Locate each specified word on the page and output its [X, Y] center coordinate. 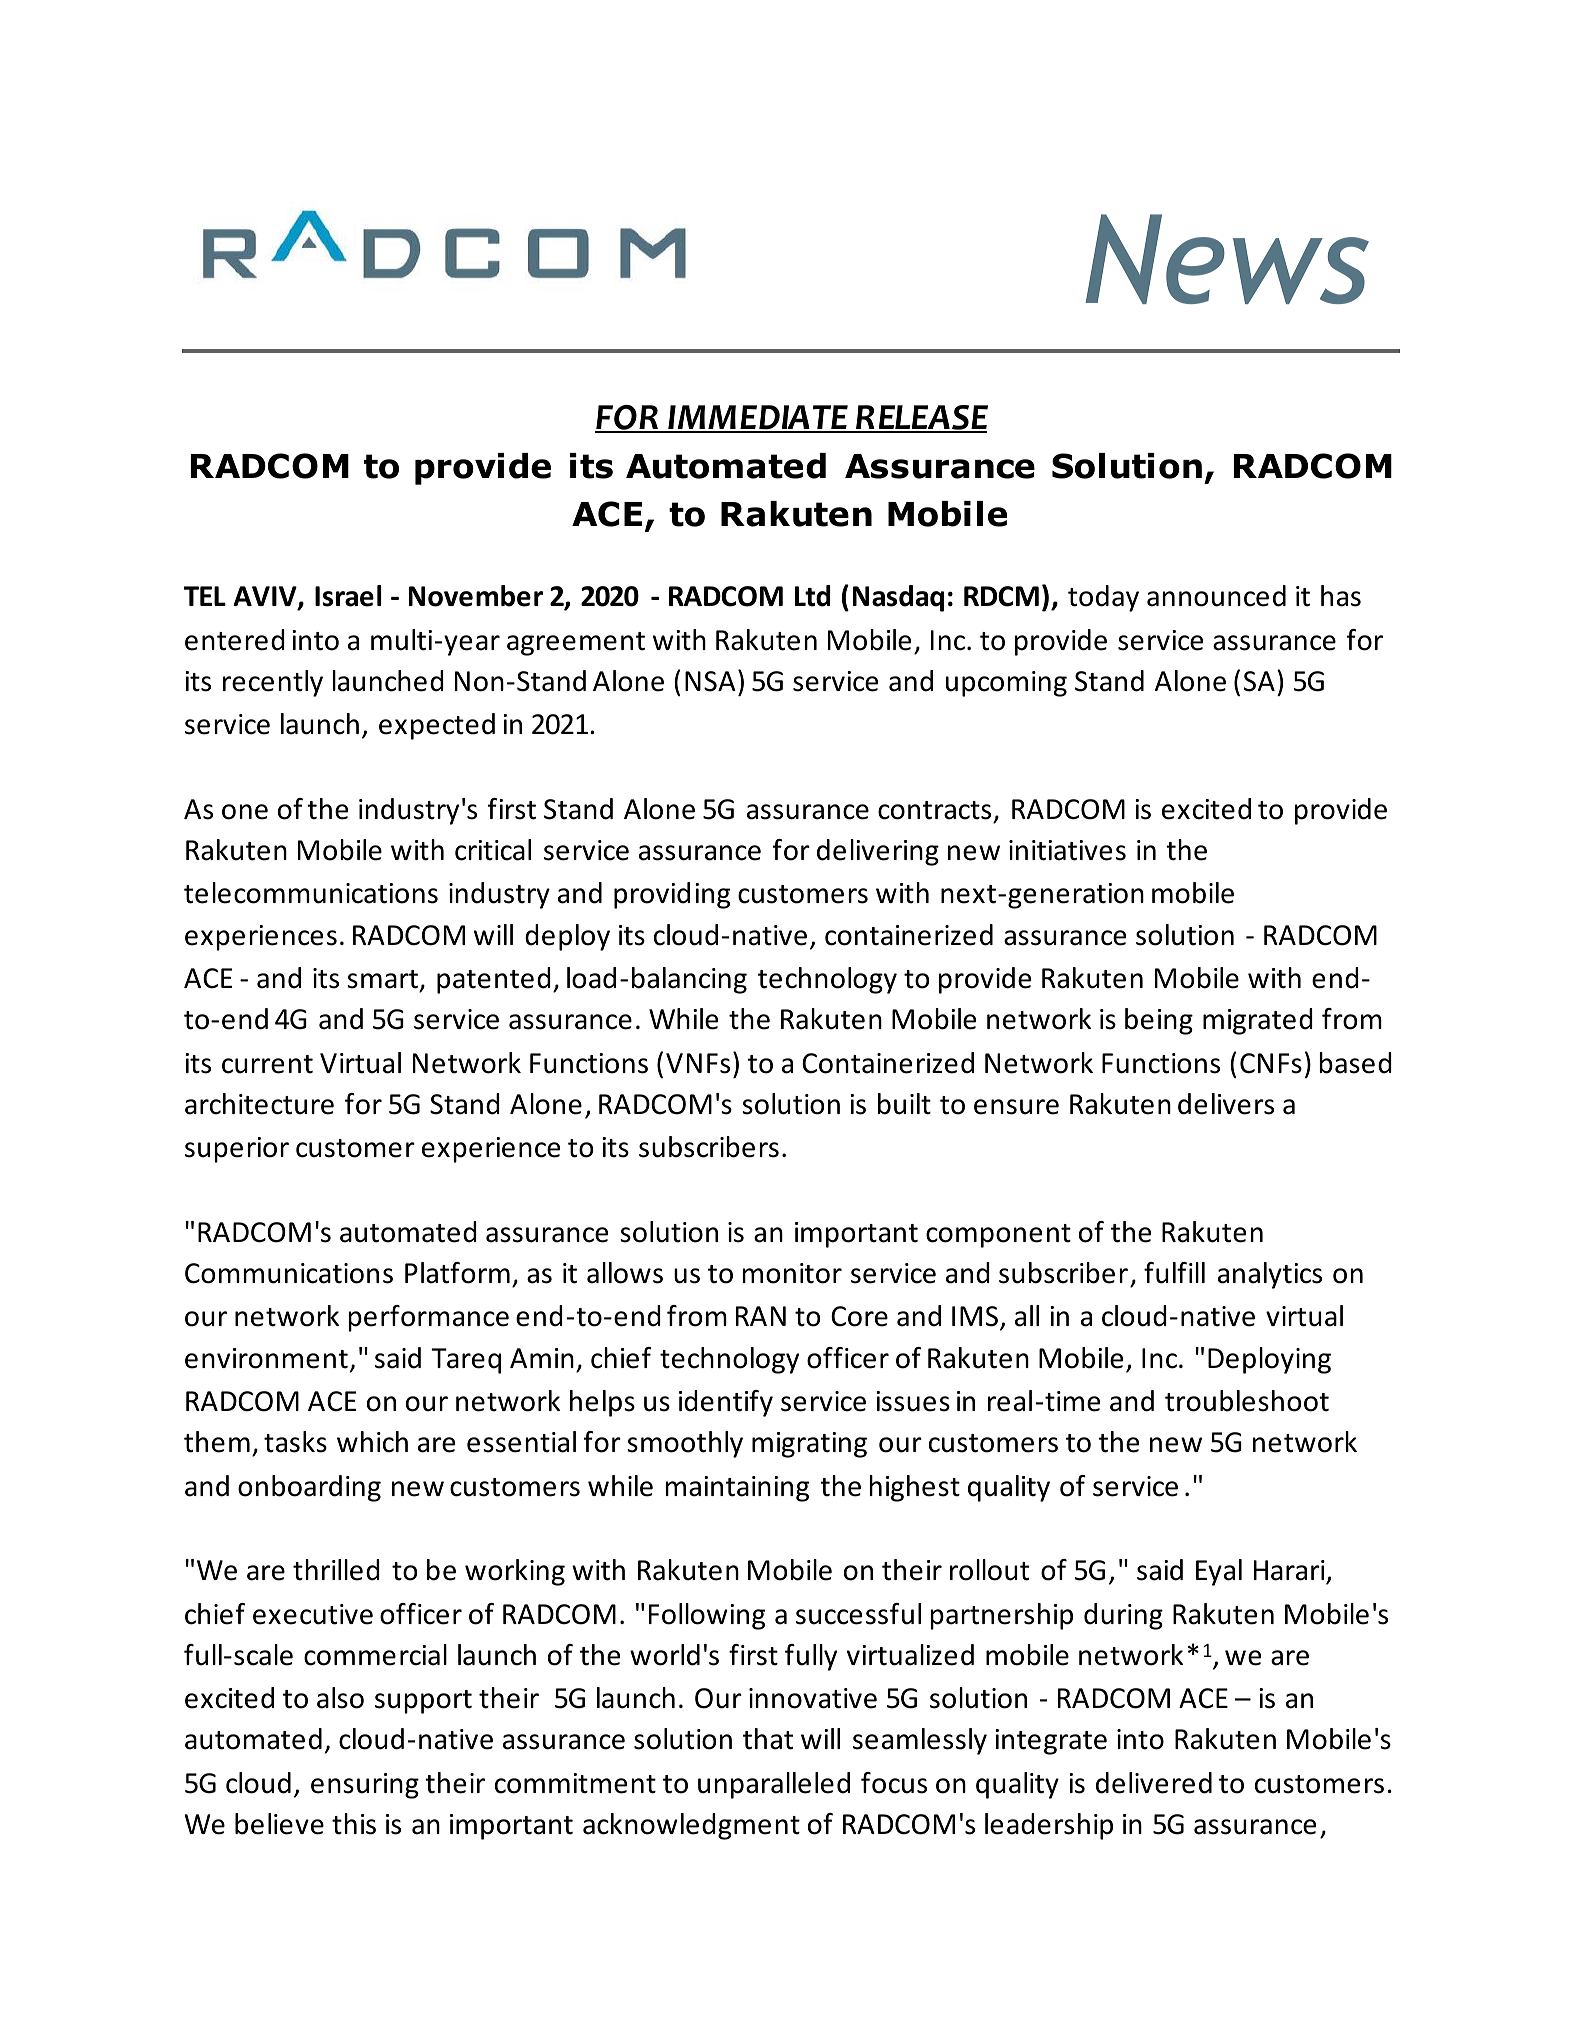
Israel [348, 596]
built [904, 1104]
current [267, 1064]
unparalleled [774, 1785]
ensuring [365, 1786]
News [1227, 259]
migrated [1258, 1021]
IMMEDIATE [758, 418]
